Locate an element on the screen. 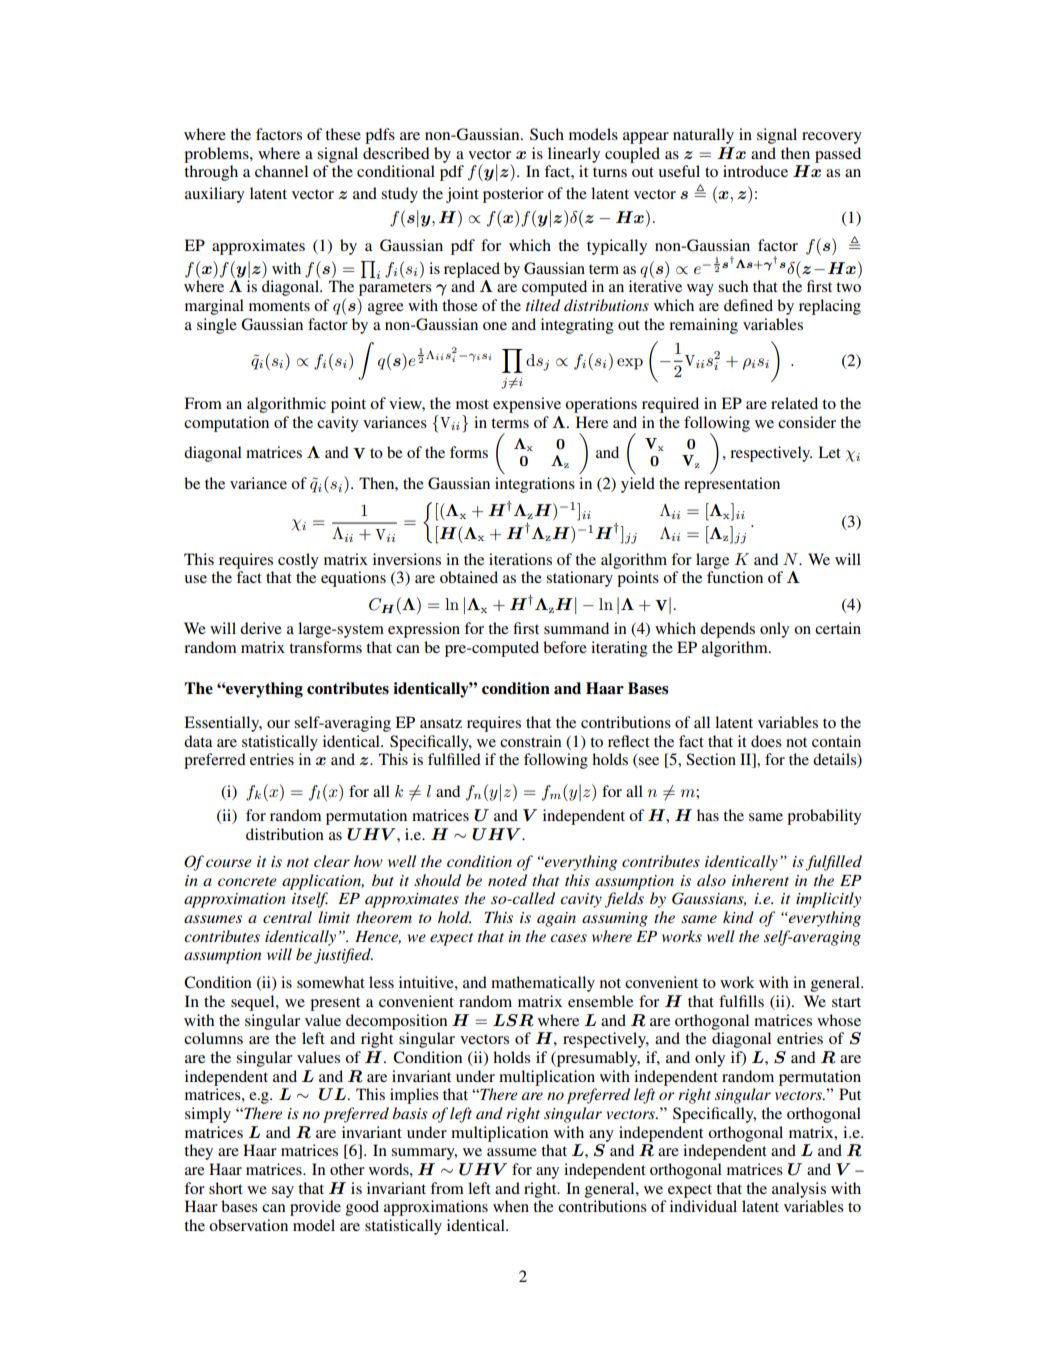 The height and width of the screenshot is (1354, 1046). when is located at coordinates (511, 1206).
